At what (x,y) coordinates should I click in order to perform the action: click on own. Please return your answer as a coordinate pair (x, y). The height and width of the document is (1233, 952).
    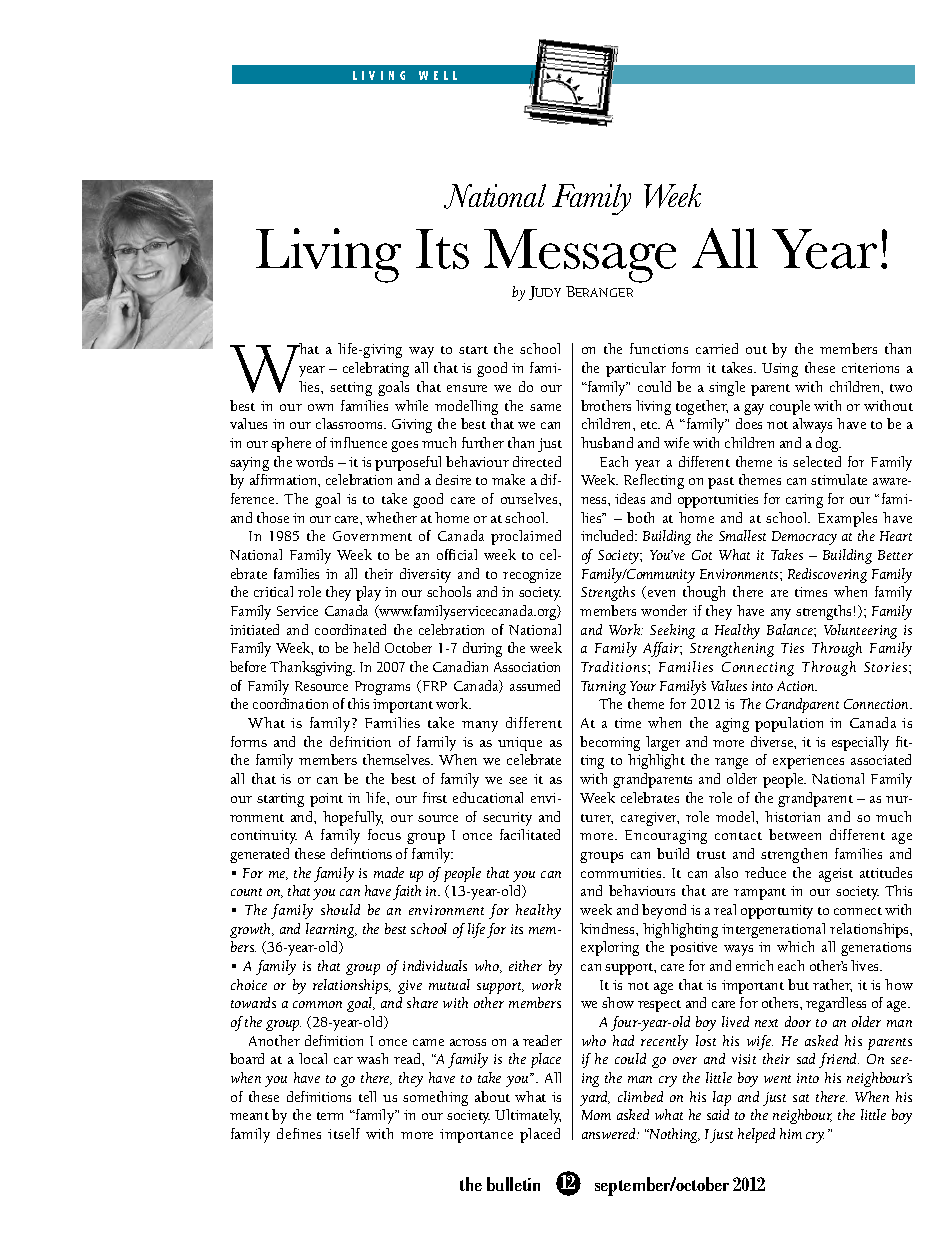
    Looking at the image, I should click on (320, 407).
